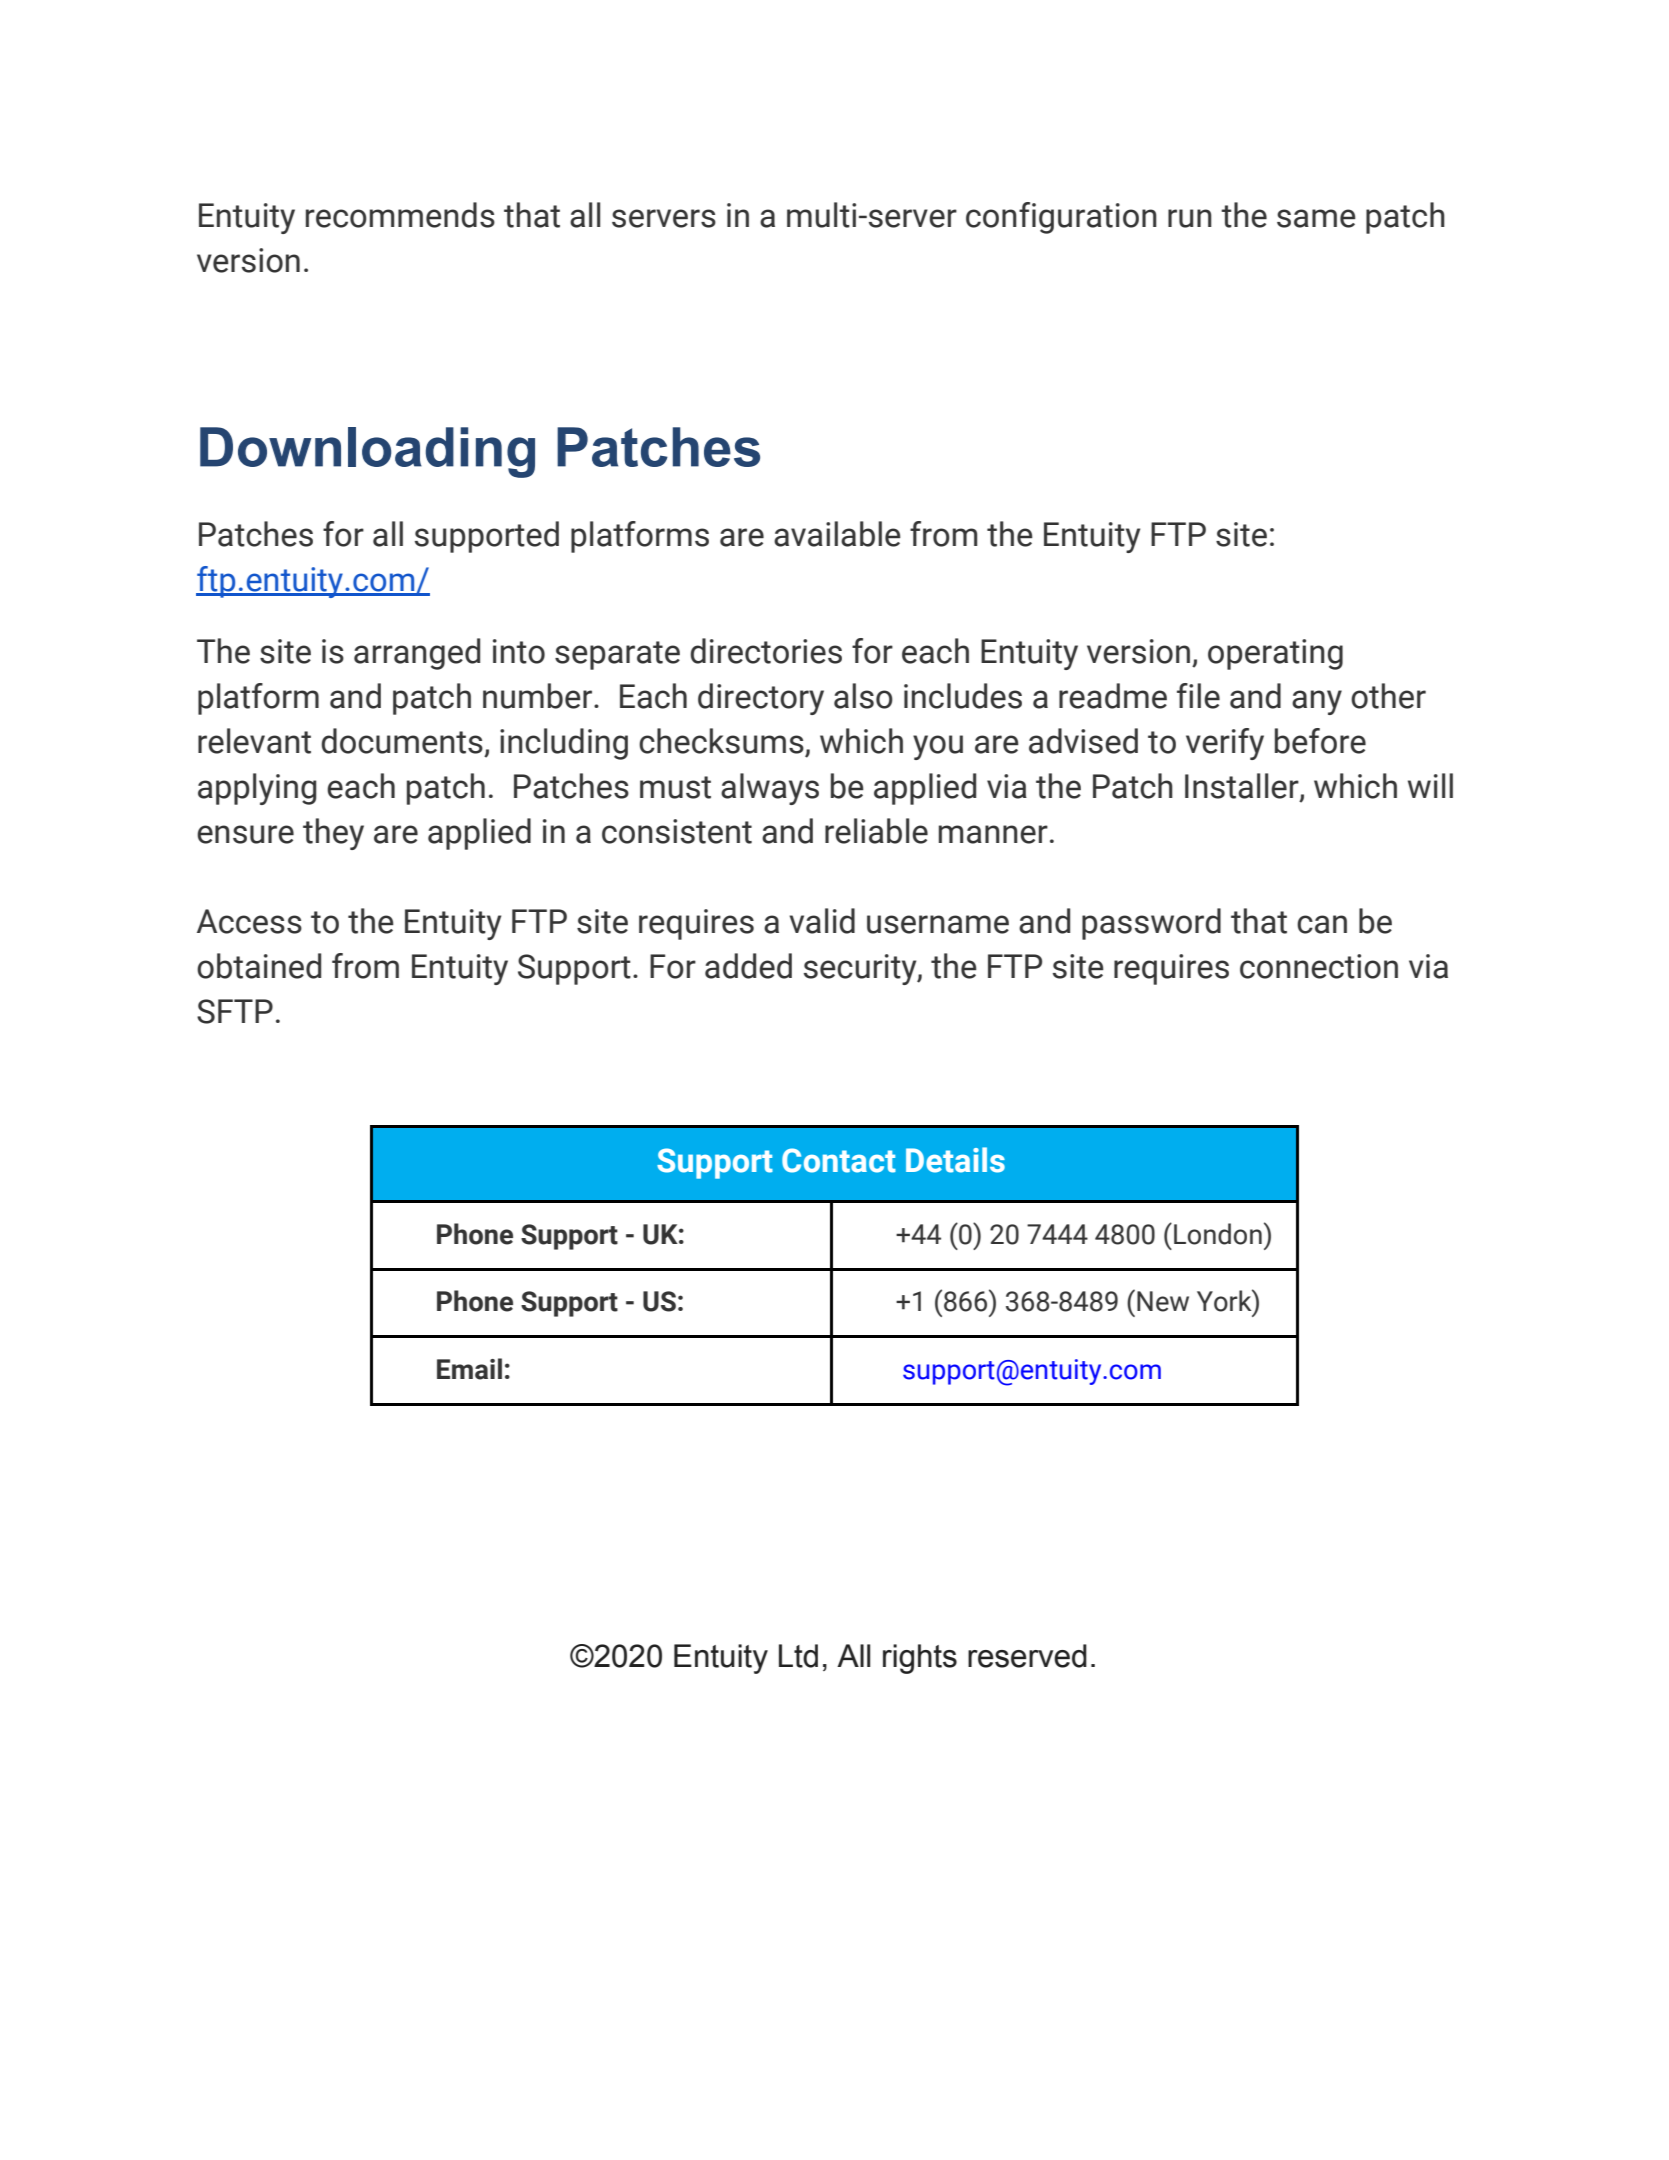 The height and width of the screenshot is (2160, 1669). Describe the element at coordinates (400, 215) in the screenshot. I see `recommends` at that location.
